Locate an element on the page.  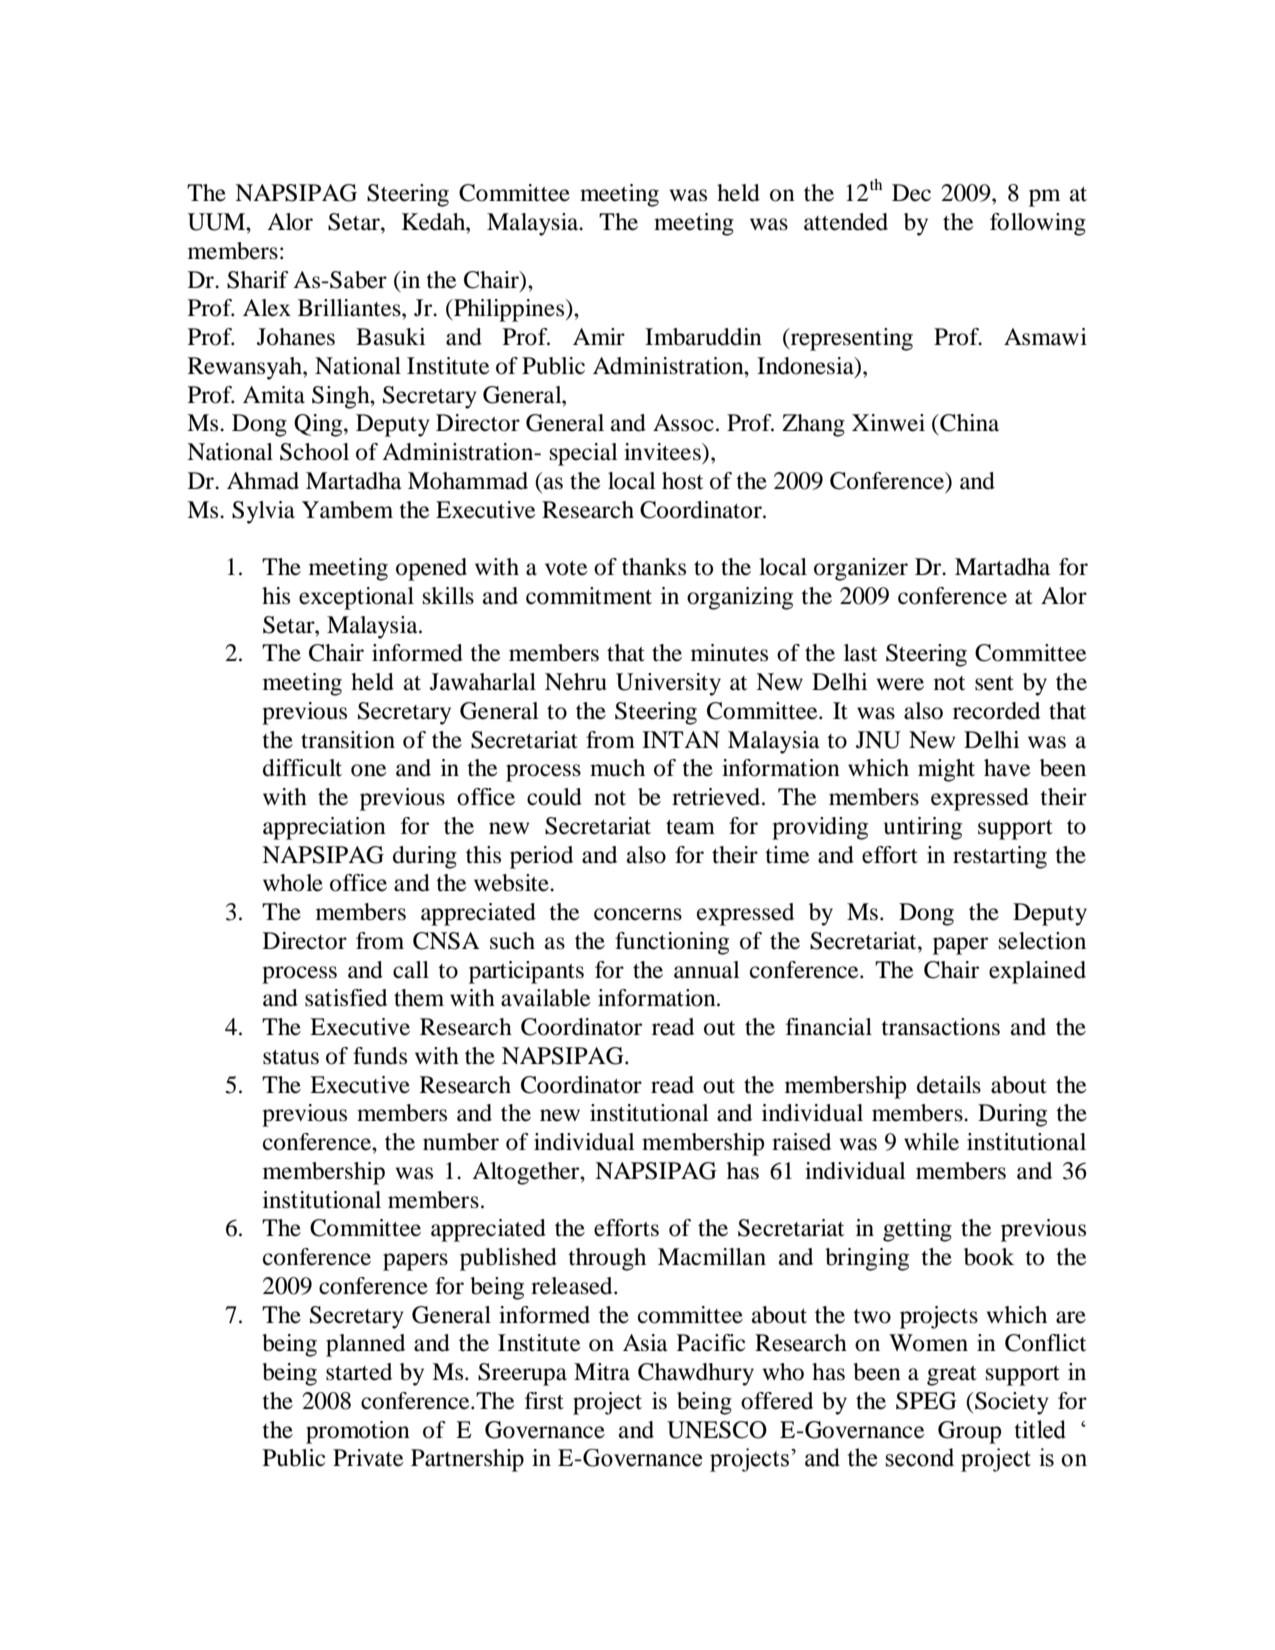
organizer is located at coordinates (861, 569).
